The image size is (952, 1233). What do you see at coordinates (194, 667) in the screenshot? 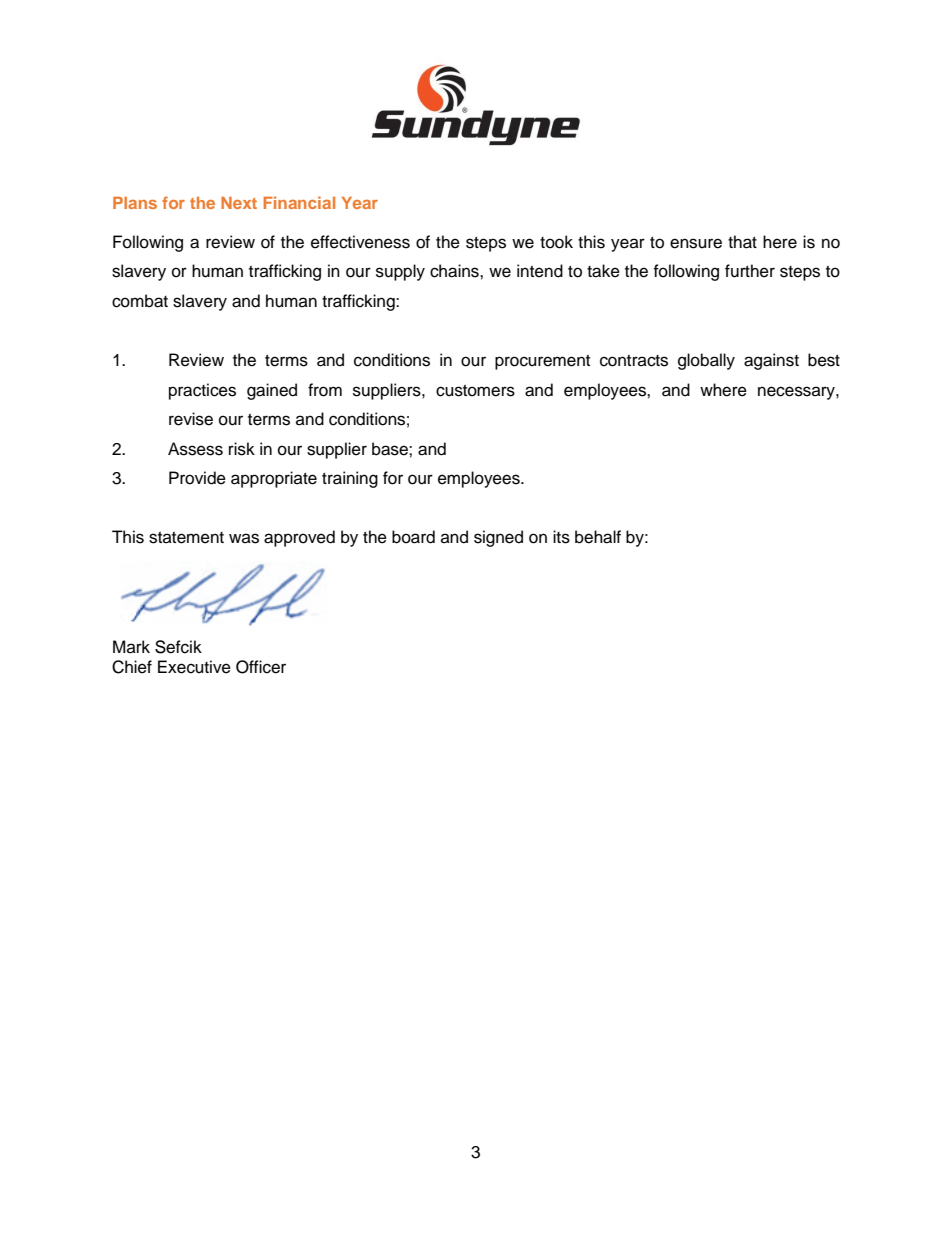
I see `Executive` at bounding box center [194, 667].
